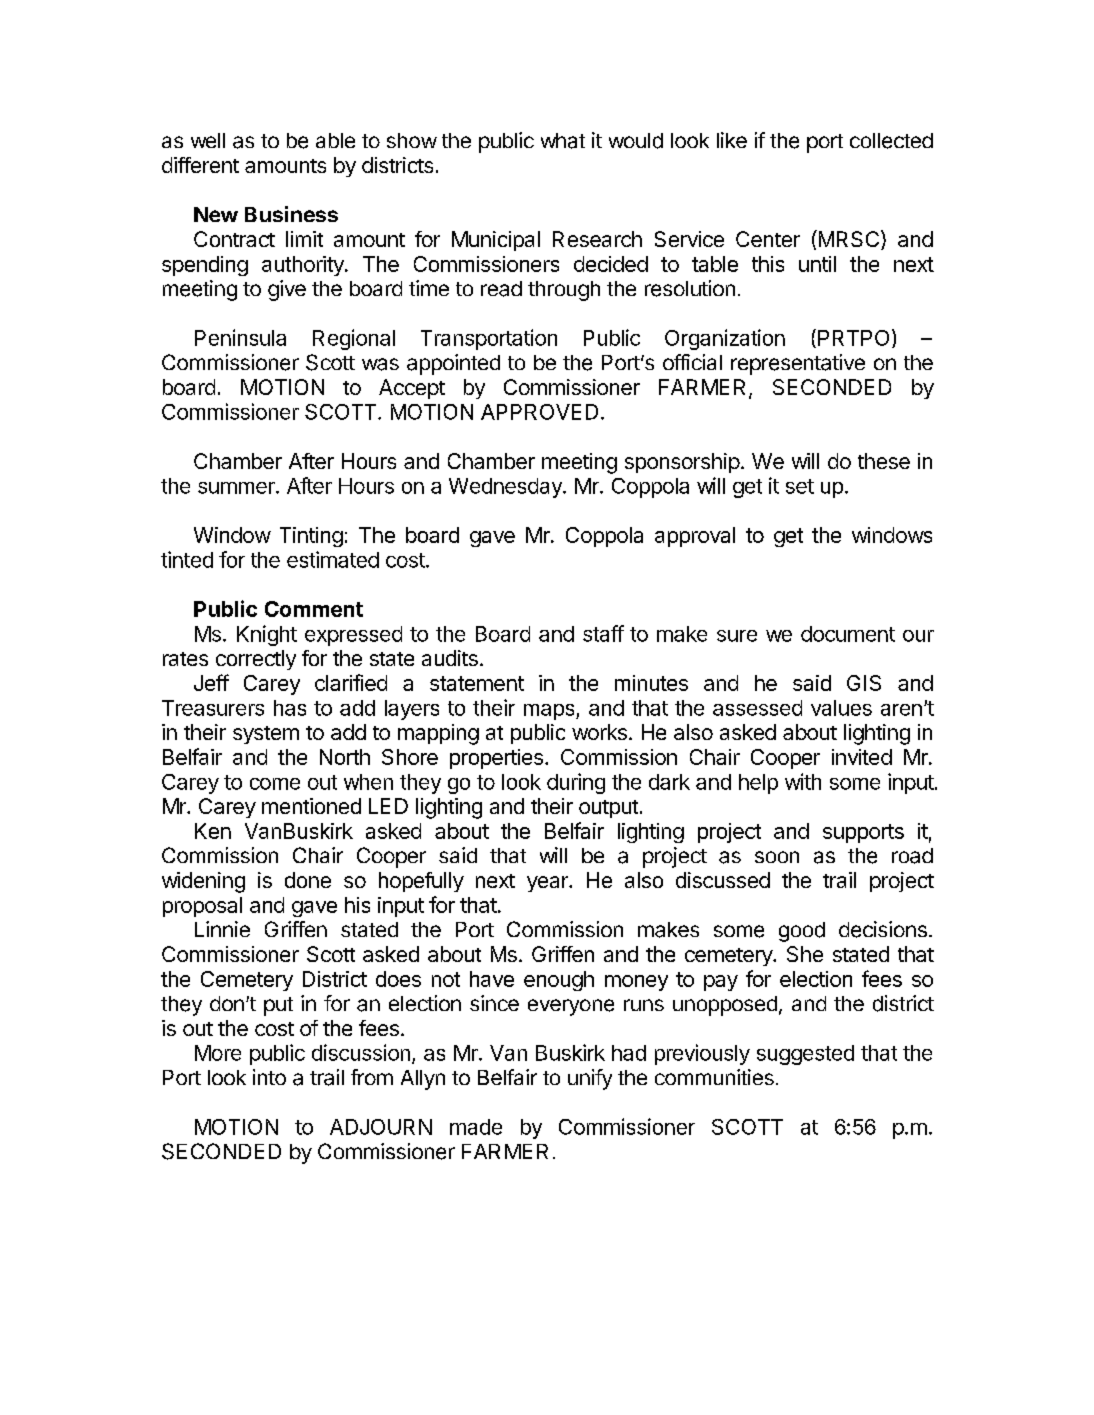  Describe the element at coordinates (291, 214) in the page. I see `Business` at that location.
